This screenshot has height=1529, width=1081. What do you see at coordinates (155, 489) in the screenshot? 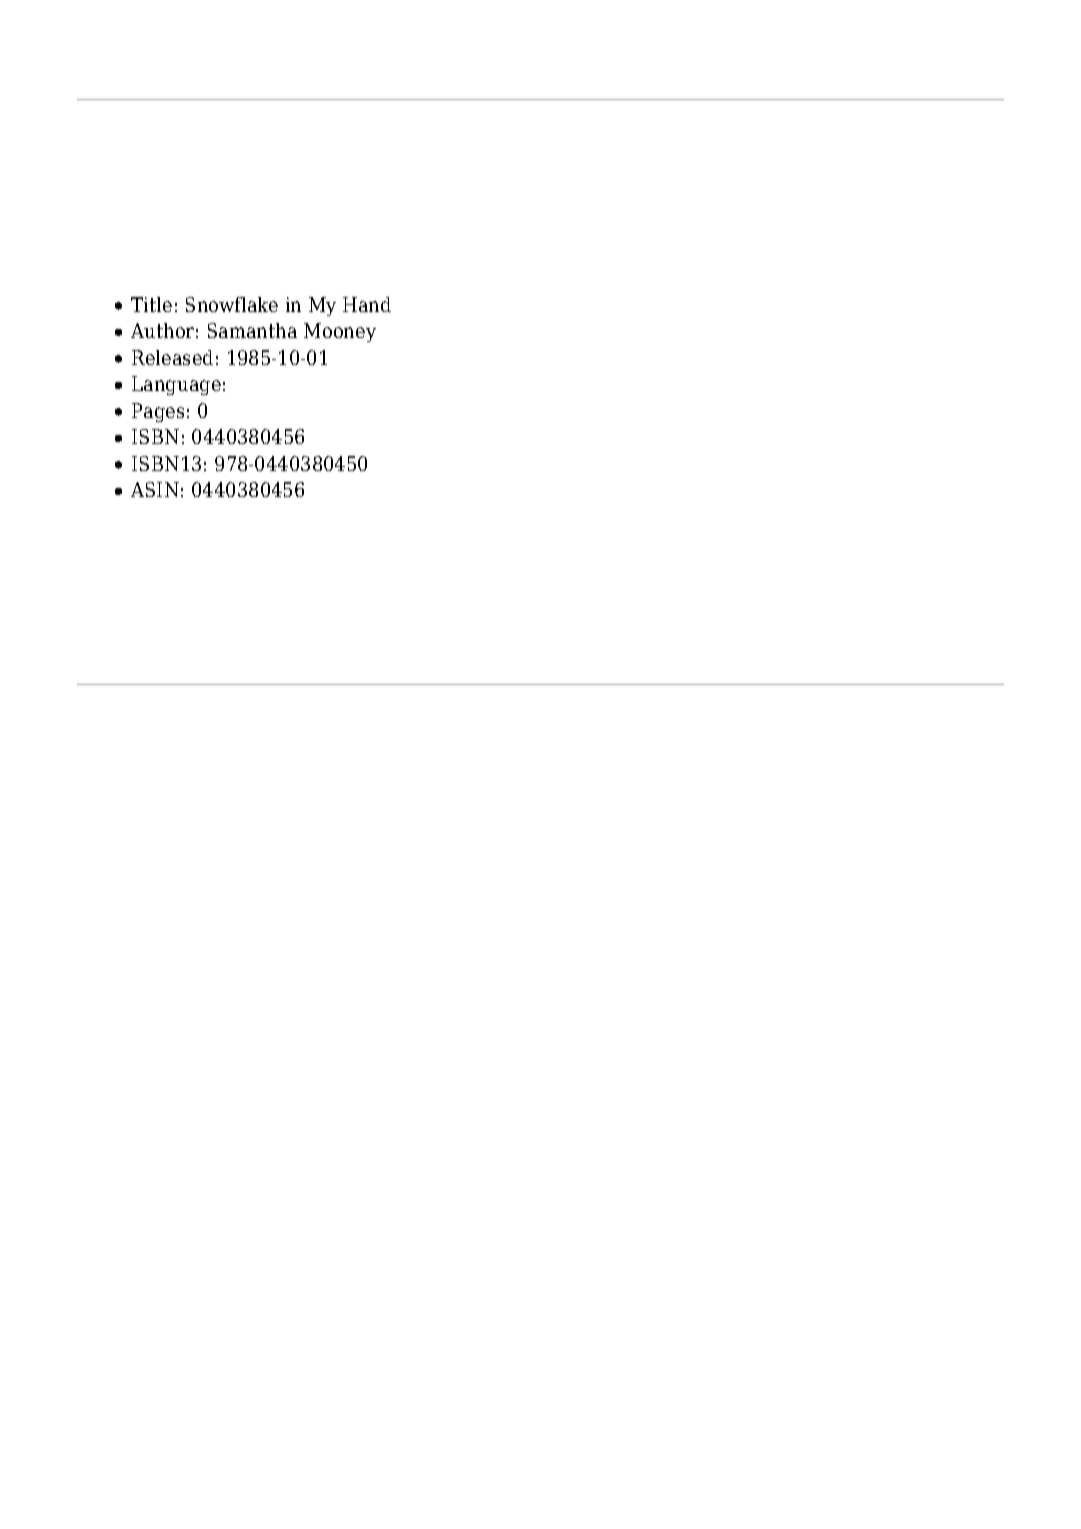
I see `ASIN` at bounding box center [155, 489].
